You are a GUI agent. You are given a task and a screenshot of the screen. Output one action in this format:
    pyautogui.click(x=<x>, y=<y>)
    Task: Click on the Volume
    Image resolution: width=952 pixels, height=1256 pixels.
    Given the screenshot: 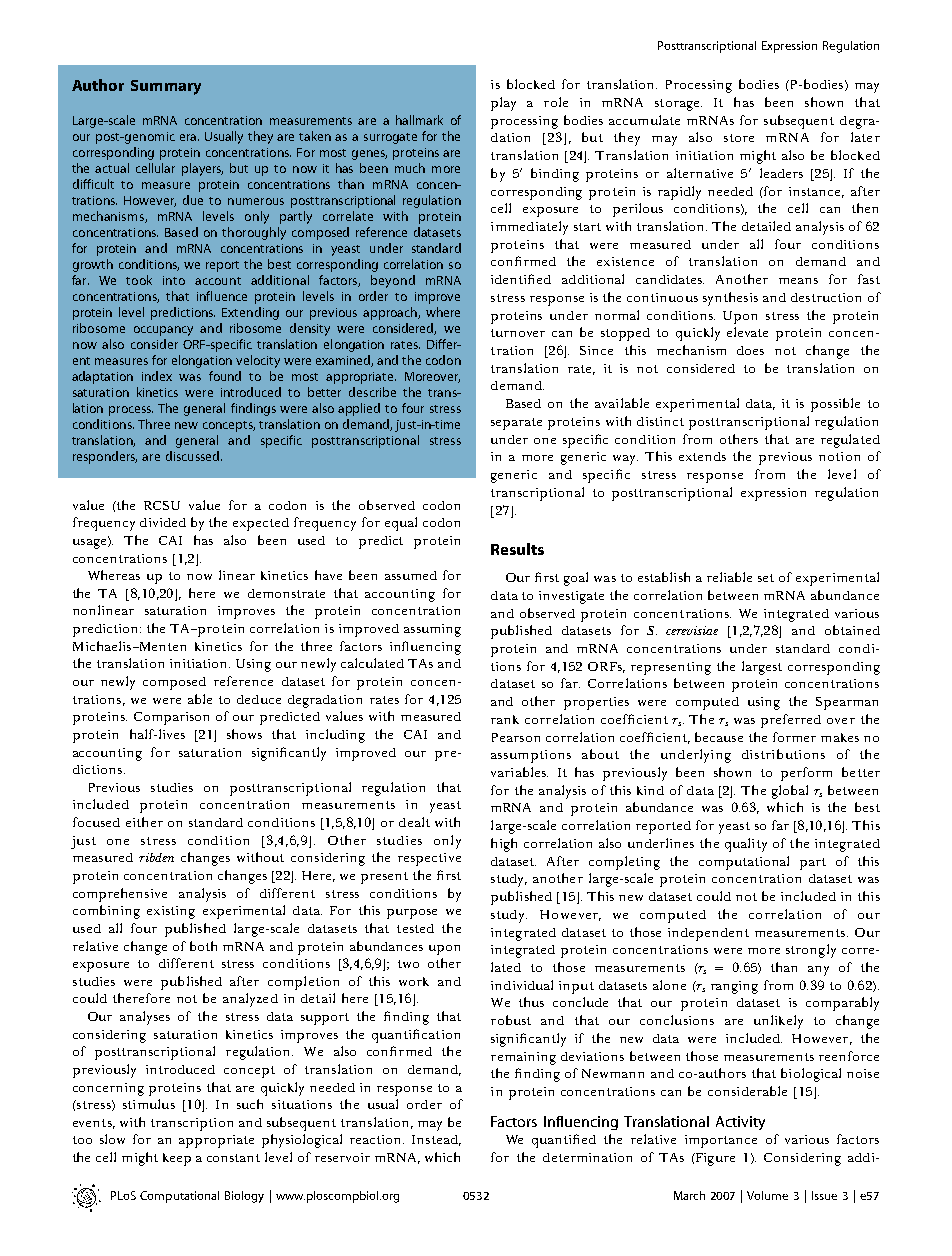 What is the action you would take?
    pyautogui.click(x=767, y=1195)
